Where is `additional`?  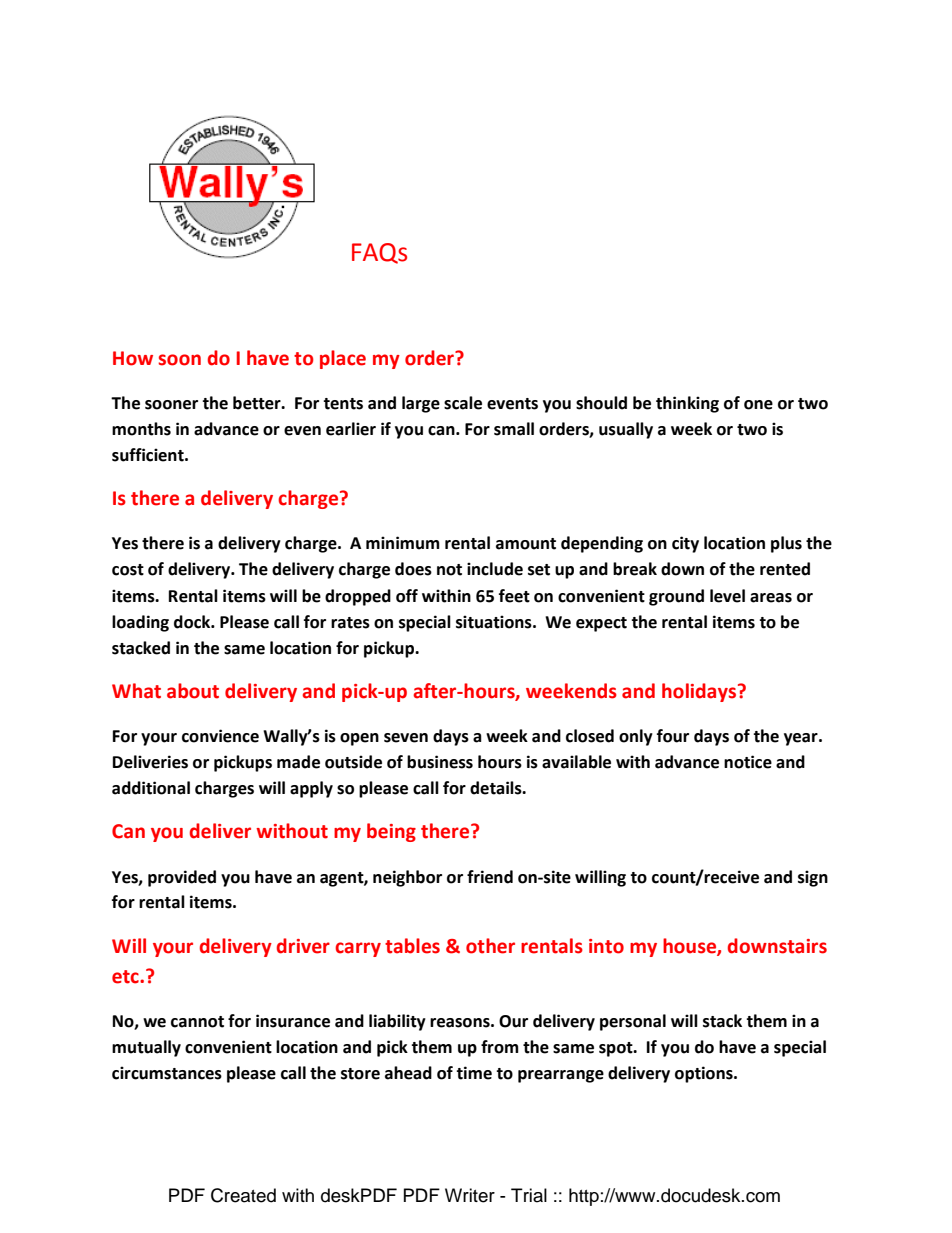 additional is located at coordinates (151, 788).
